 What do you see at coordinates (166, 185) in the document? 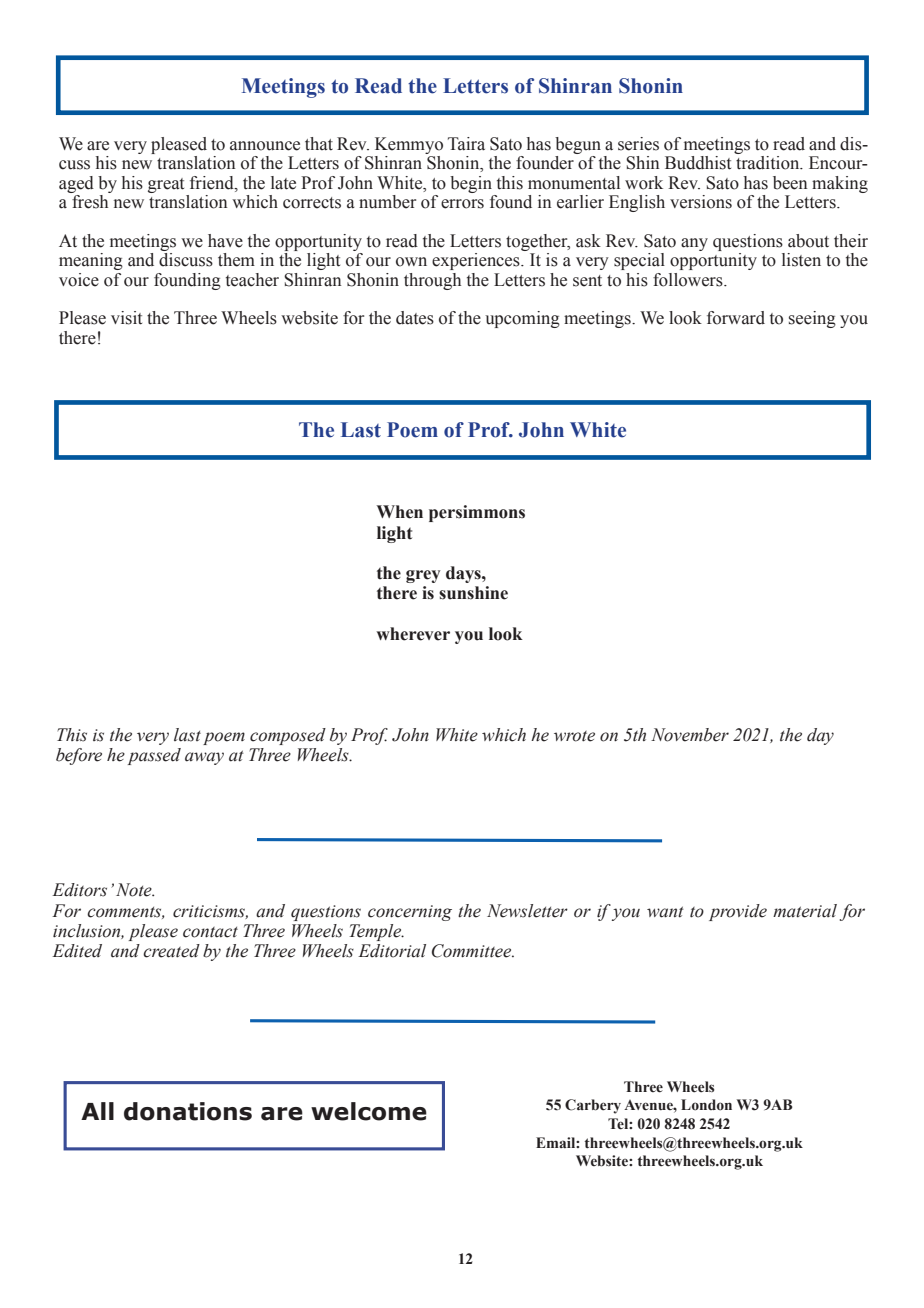
I see `great` at bounding box center [166, 185].
